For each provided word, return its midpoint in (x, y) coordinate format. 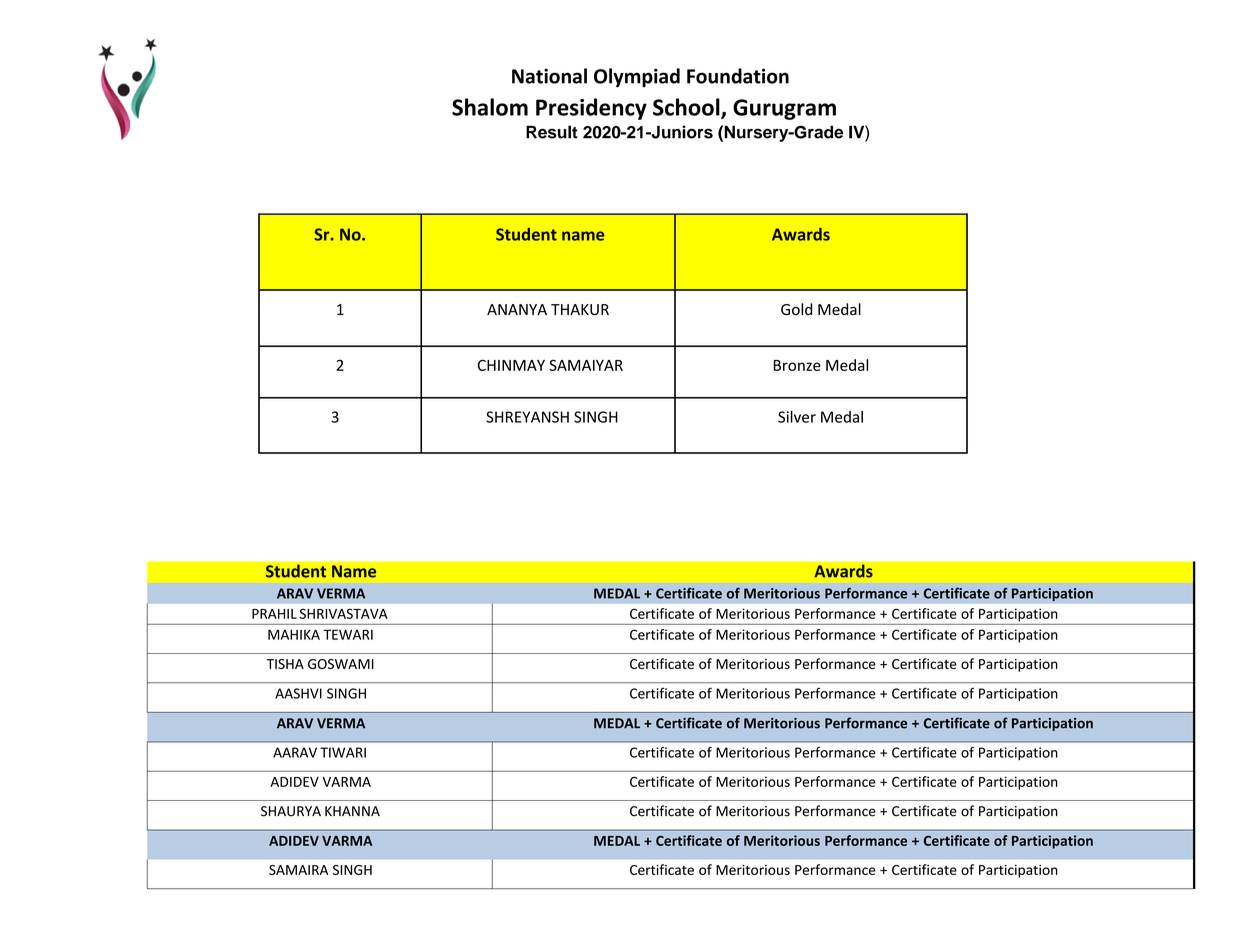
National (549, 76)
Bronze (797, 365)
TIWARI (343, 752)
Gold (796, 309)
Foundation (738, 76)
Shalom (490, 107)
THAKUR (580, 309)
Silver (797, 417)
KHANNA (352, 811)
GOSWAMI (341, 664)
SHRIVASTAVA (344, 613)
